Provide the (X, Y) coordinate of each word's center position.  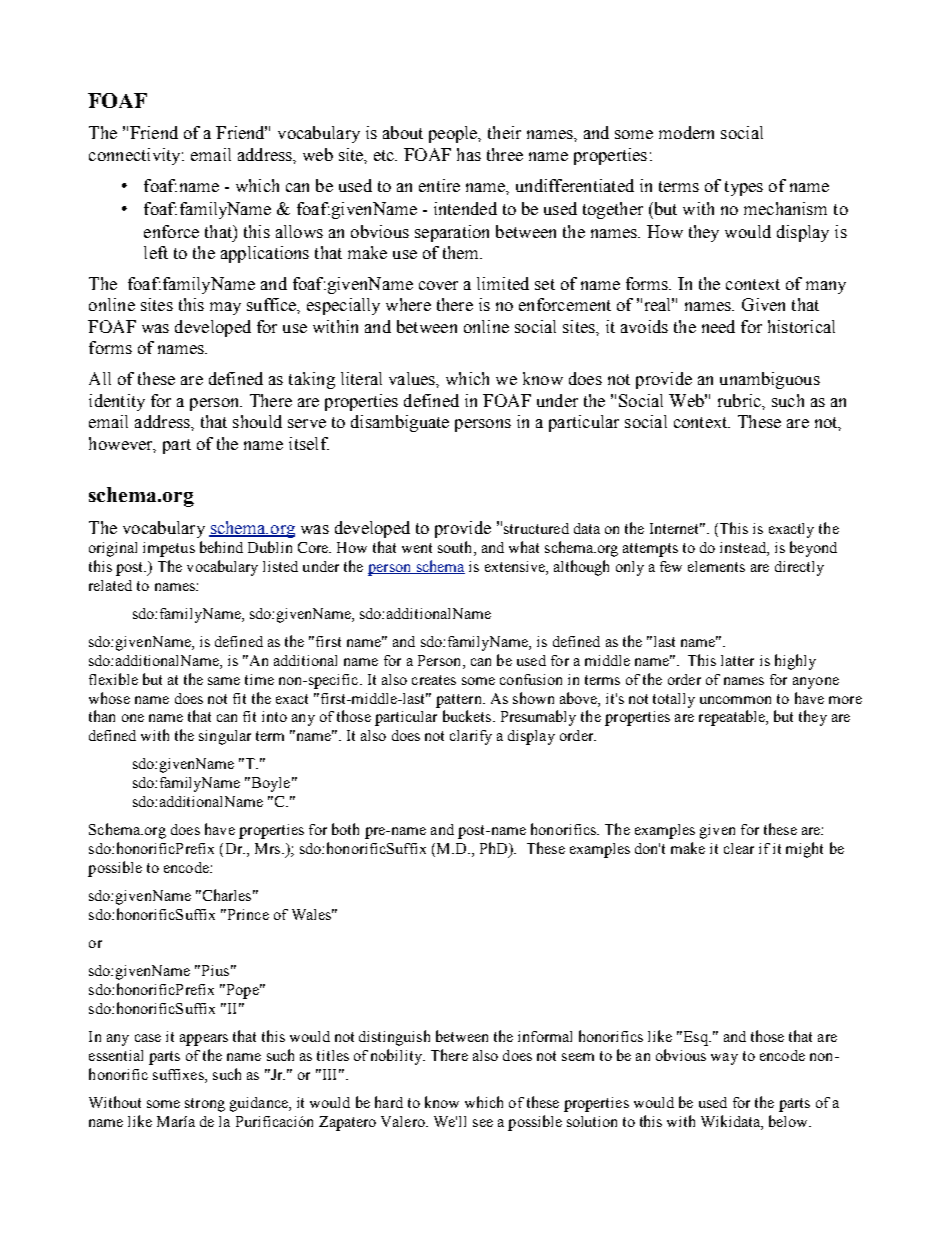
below (790, 1121)
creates (434, 680)
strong (205, 1105)
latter (737, 660)
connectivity (136, 156)
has (469, 154)
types (744, 188)
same (224, 681)
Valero (404, 1121)
